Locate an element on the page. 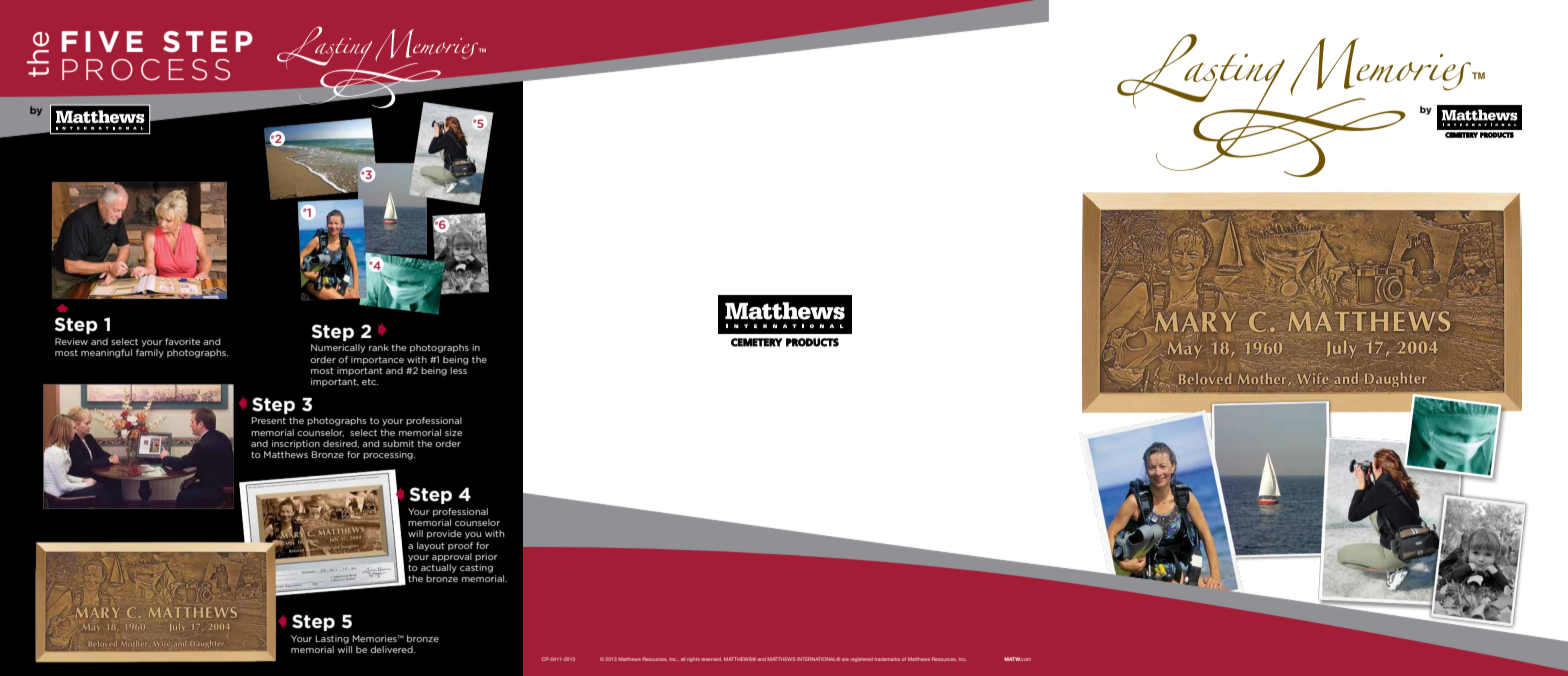 This page has width=1568, height=676. are is located at coordinates (845, 659).
